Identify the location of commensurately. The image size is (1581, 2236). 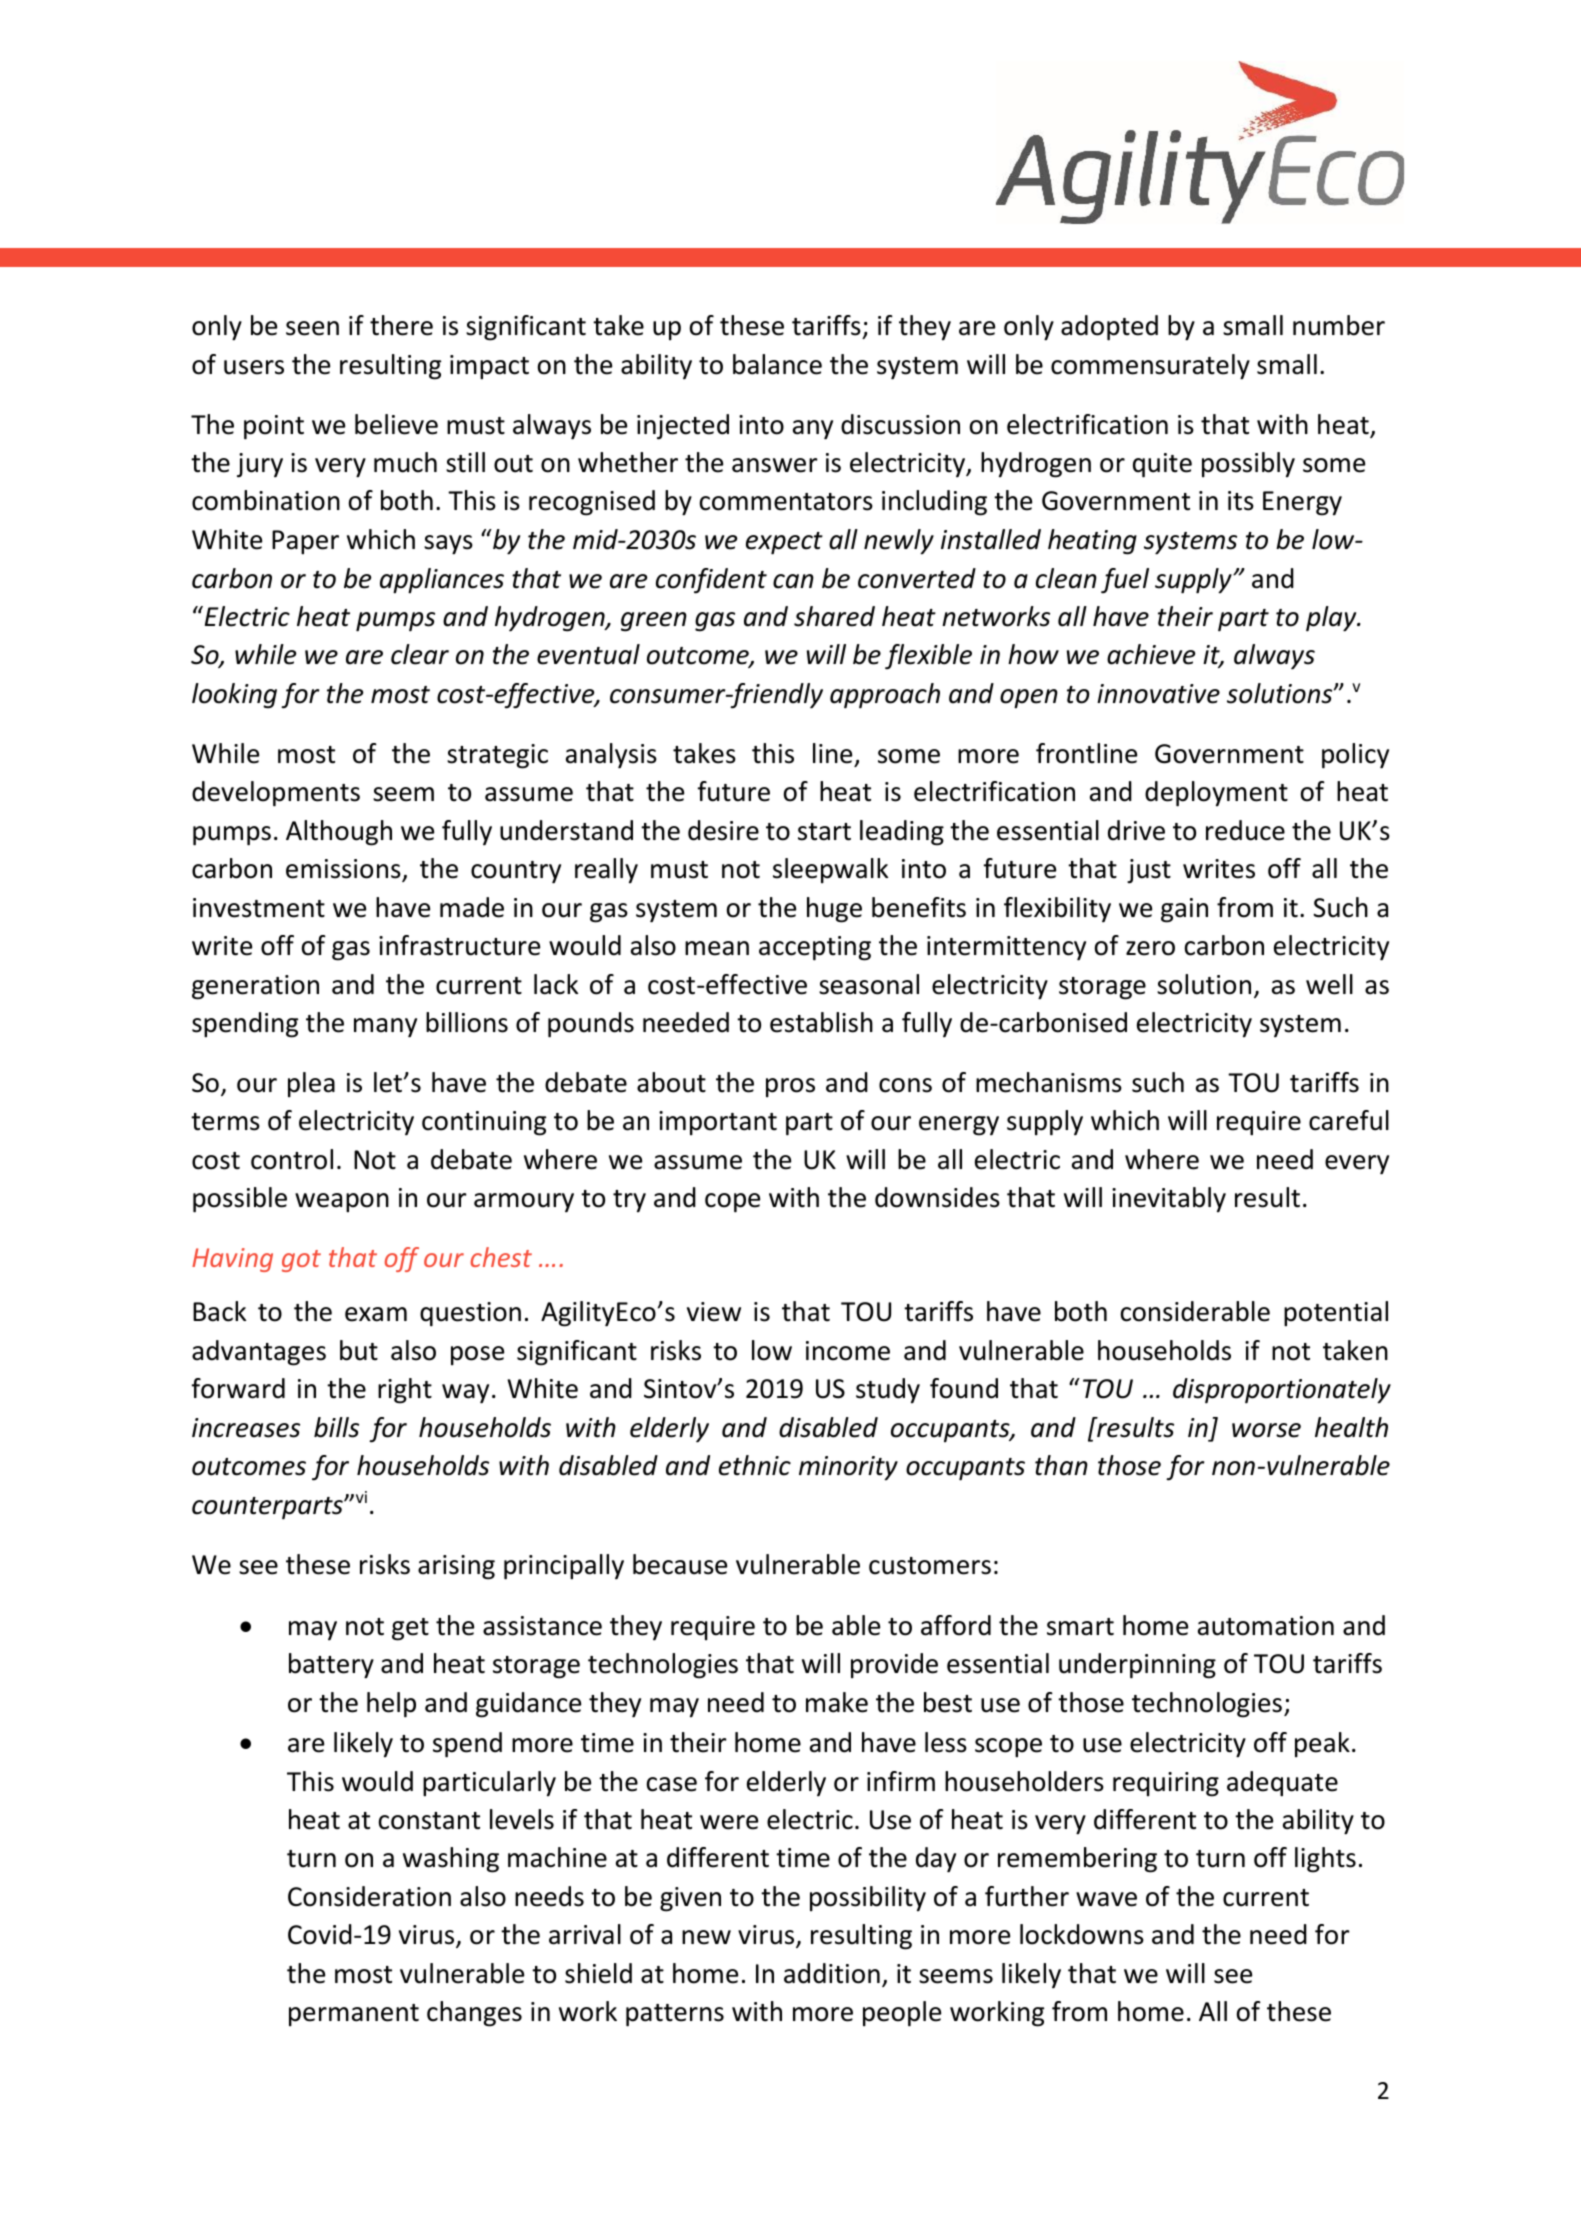
(1150, 367).
